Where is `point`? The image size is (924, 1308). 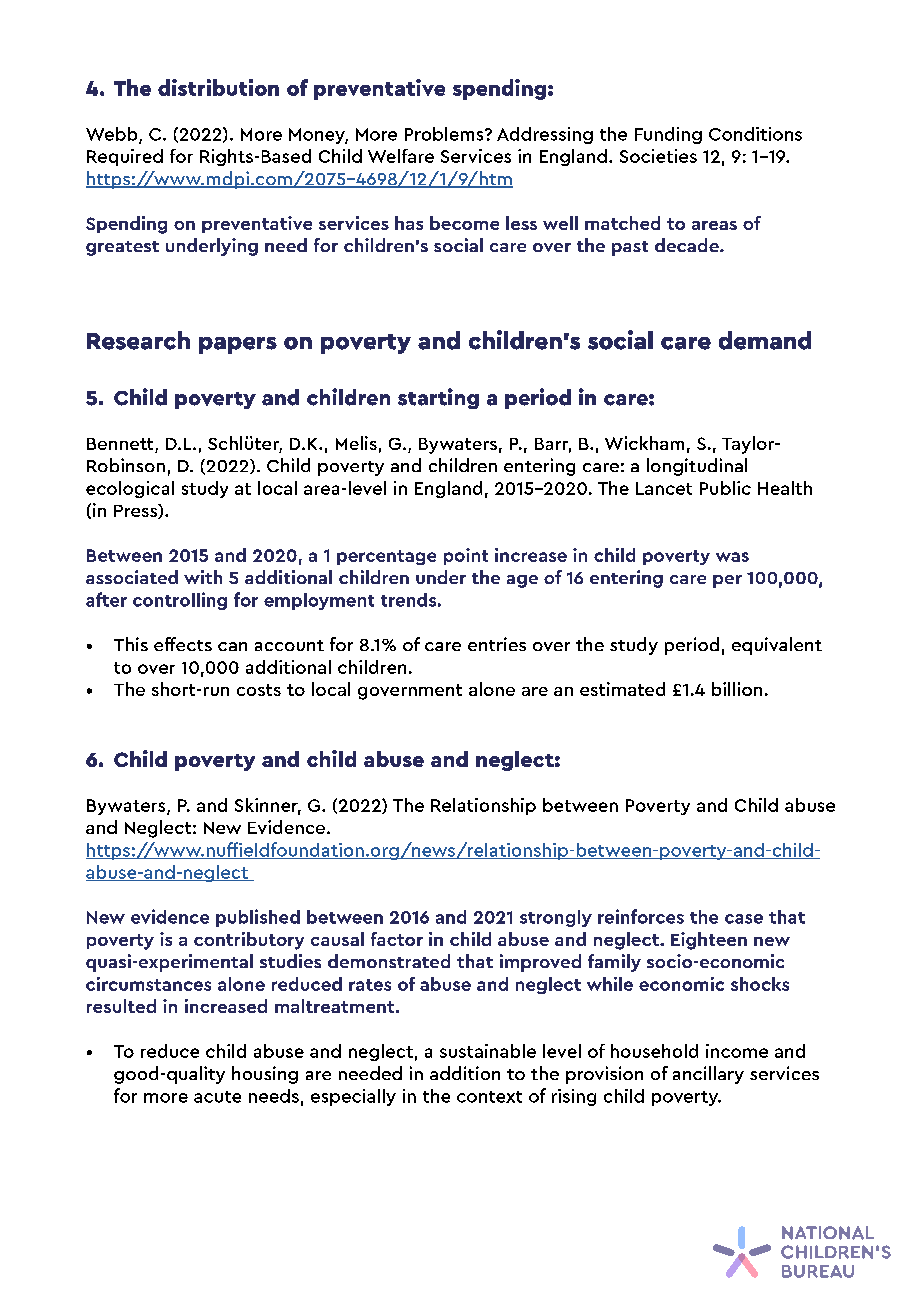 point is located at coordinates (466, 556).
